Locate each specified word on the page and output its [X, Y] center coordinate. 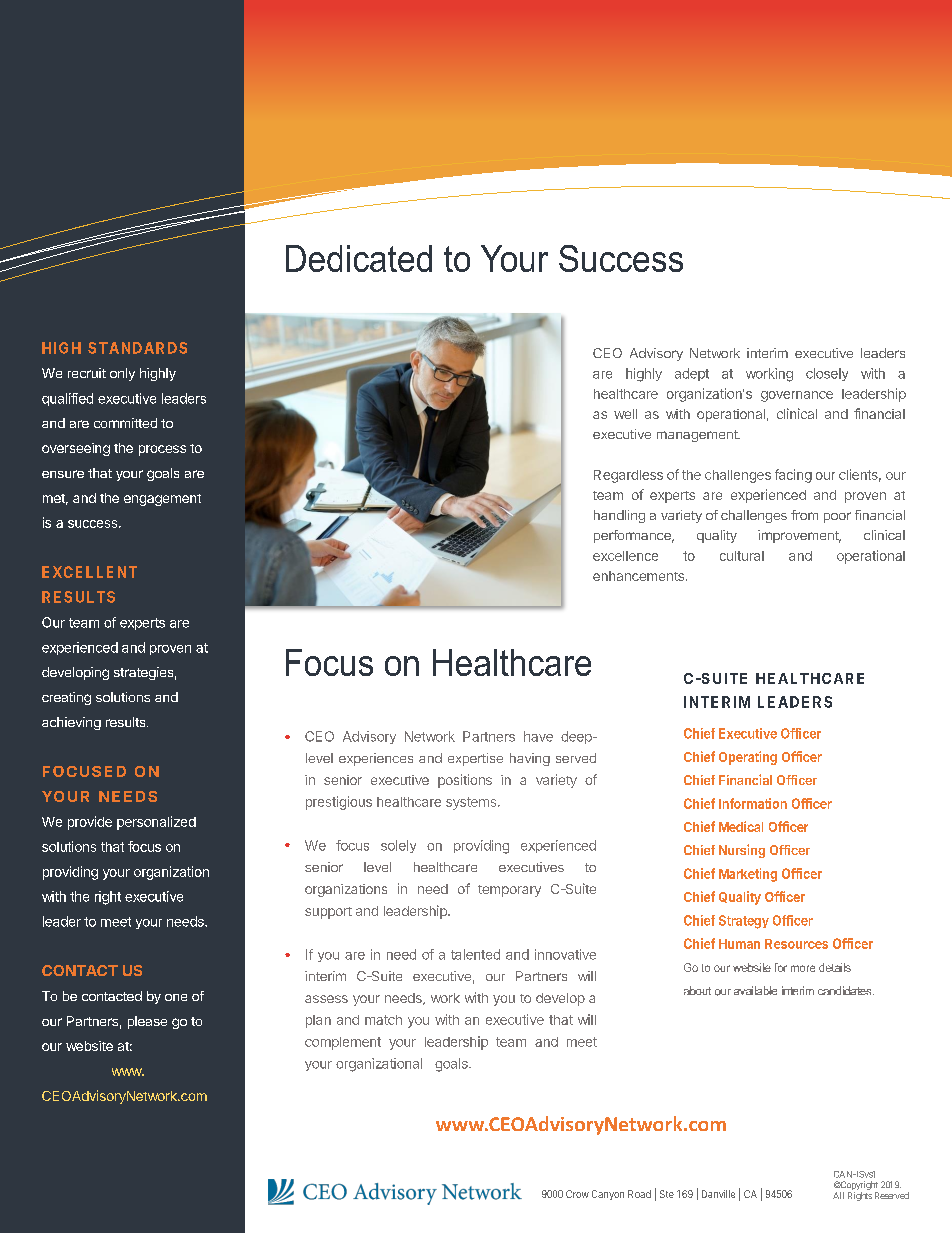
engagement [162, 500]
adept [692, 374]
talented [475, 954]
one [176, 997]
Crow [577, 1194]
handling [619, 516]
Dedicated [359, 258]
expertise [475, 759]
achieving [71, 723]
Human [739, 944]
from [804, 515]
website [89, 1046]
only [122, 374]
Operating [748, 758]
